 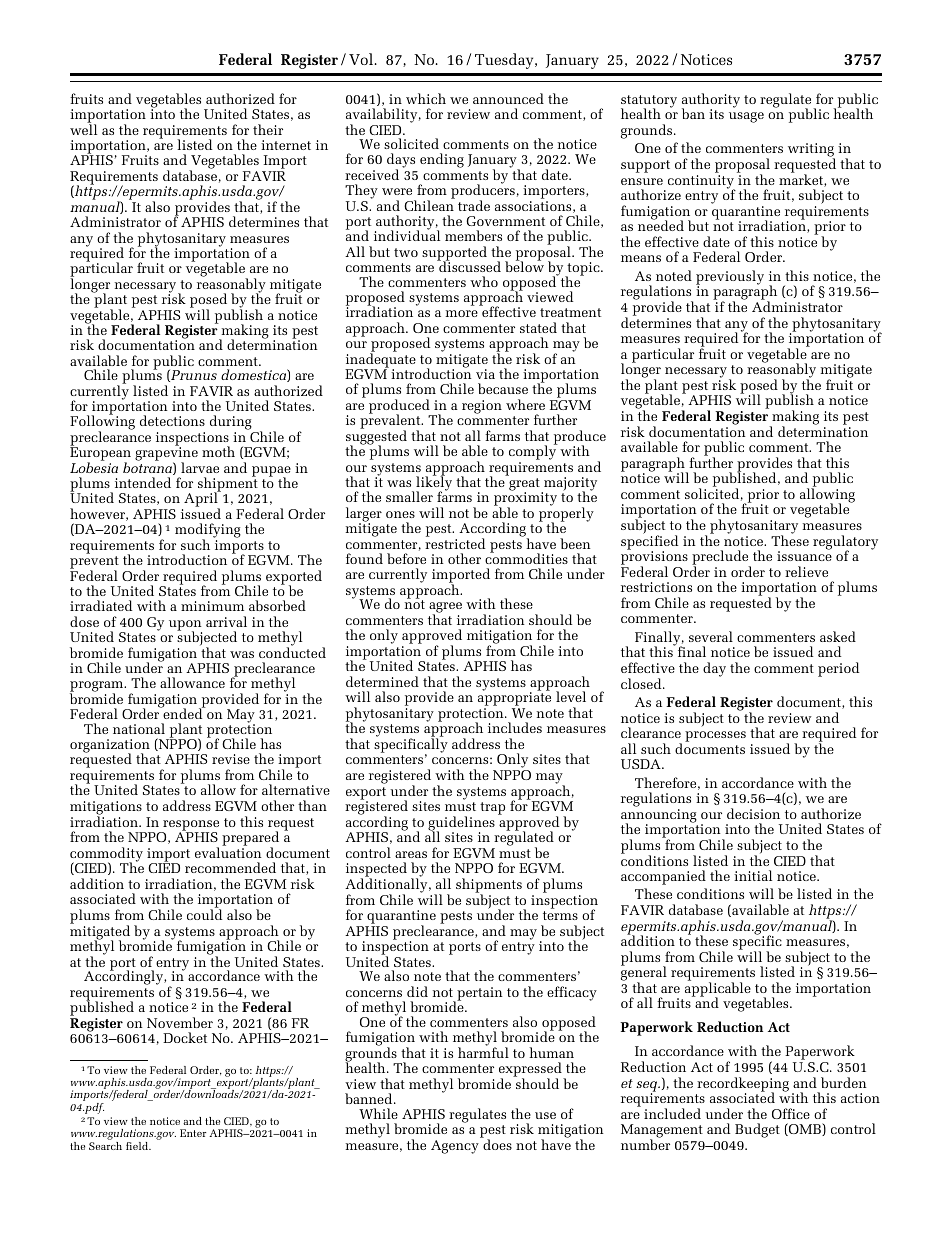 I want to click on initial, so click(x=753, y=875).
